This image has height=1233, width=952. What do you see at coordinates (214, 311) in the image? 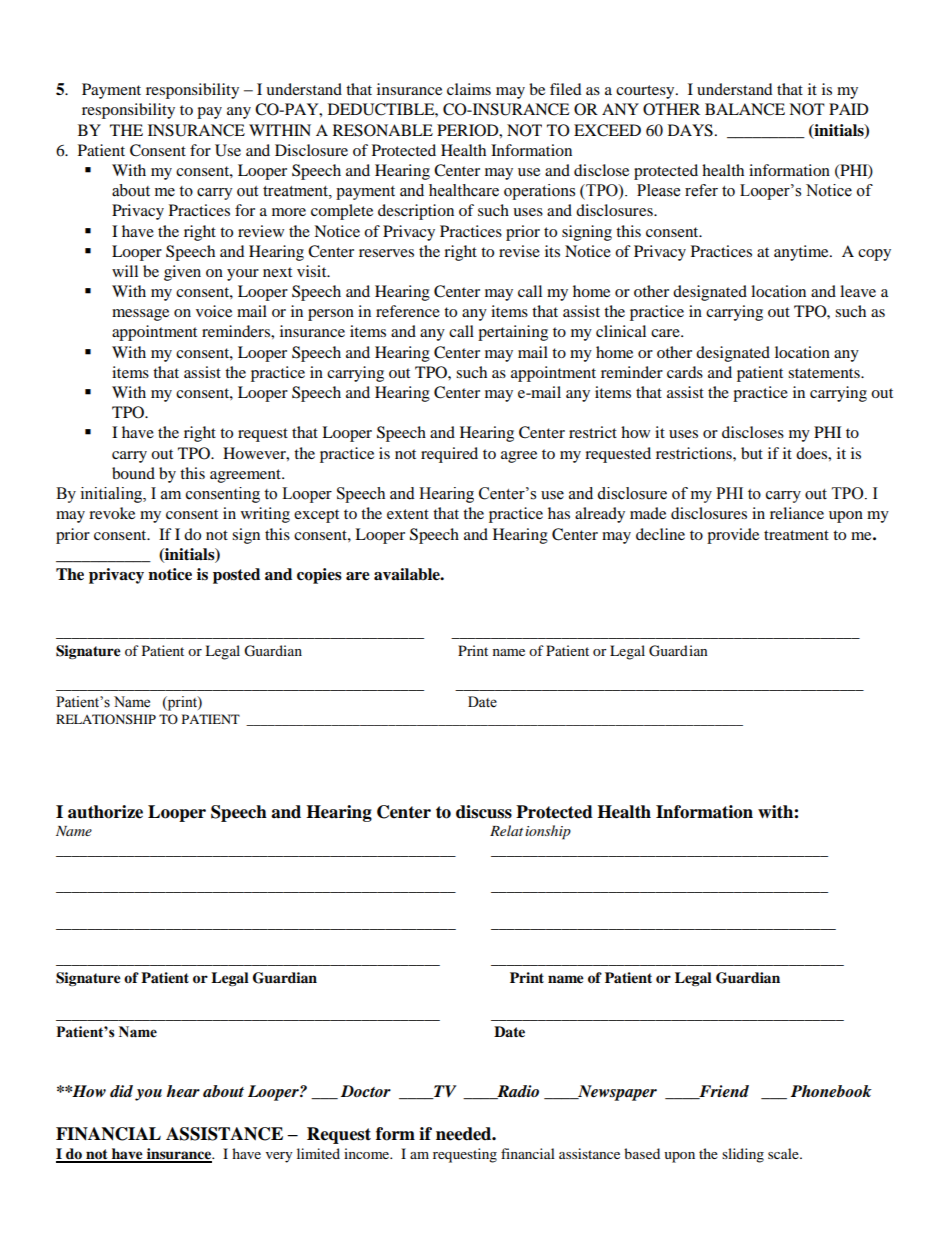
I see `voice` at bounding box center [214, 311].
